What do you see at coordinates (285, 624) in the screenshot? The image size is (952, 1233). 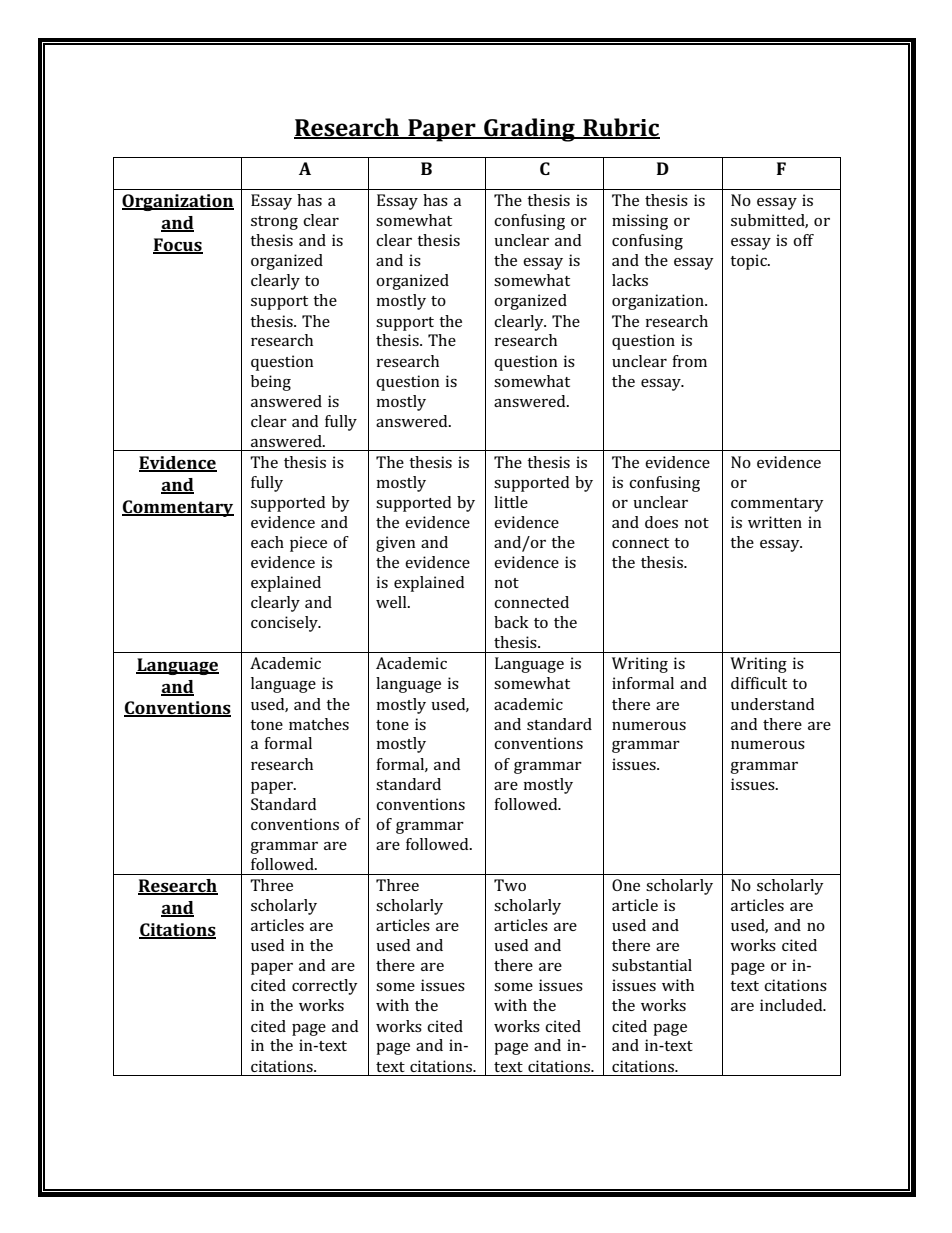 I see `concisely` at bounding box center [285, 624].
